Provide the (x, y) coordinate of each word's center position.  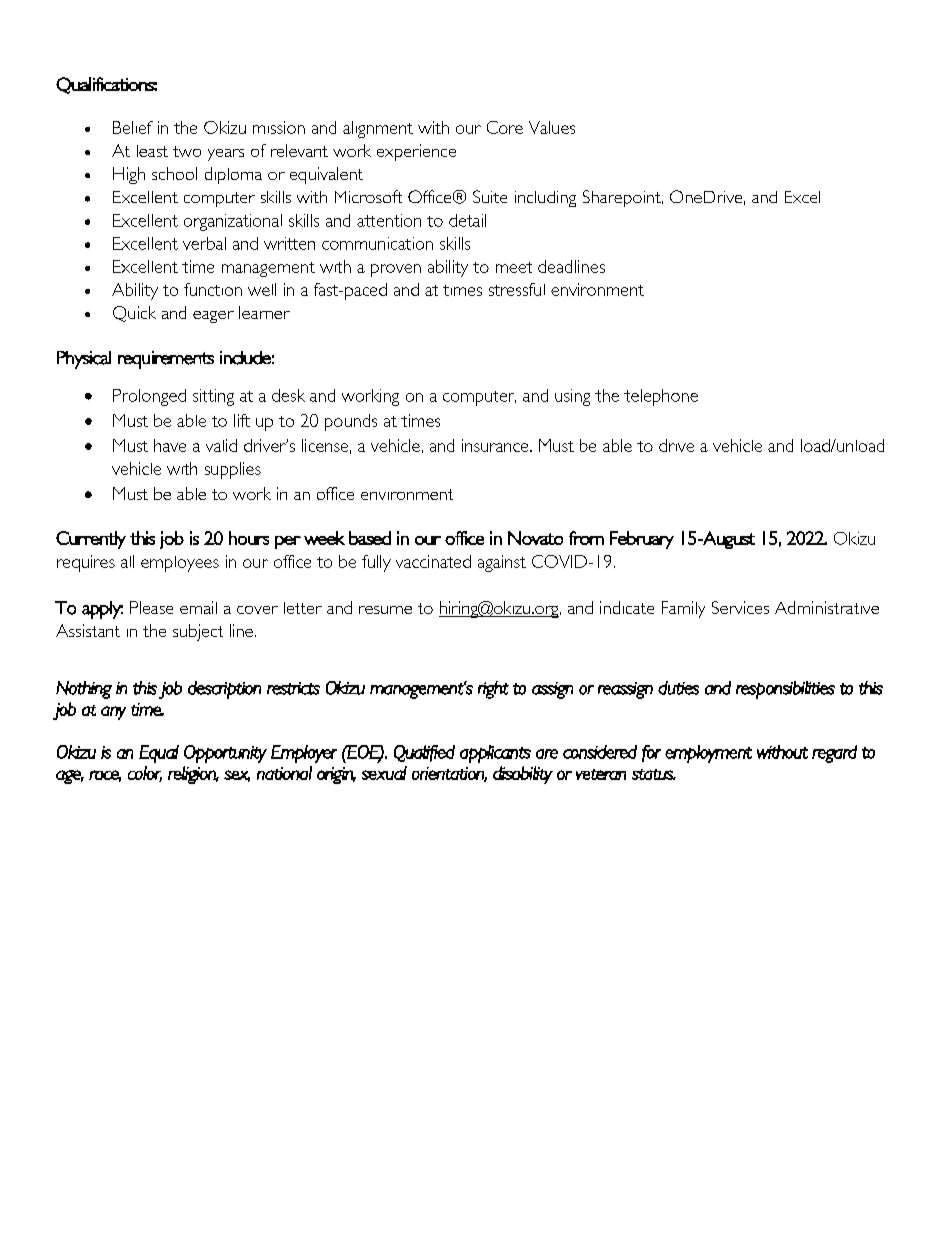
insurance (496, 445)
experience (416, 152)
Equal (159, 754)
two (187, 151)
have (170, 445)
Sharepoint (623, 198)
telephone (661, 397)
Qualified (424, 753)
